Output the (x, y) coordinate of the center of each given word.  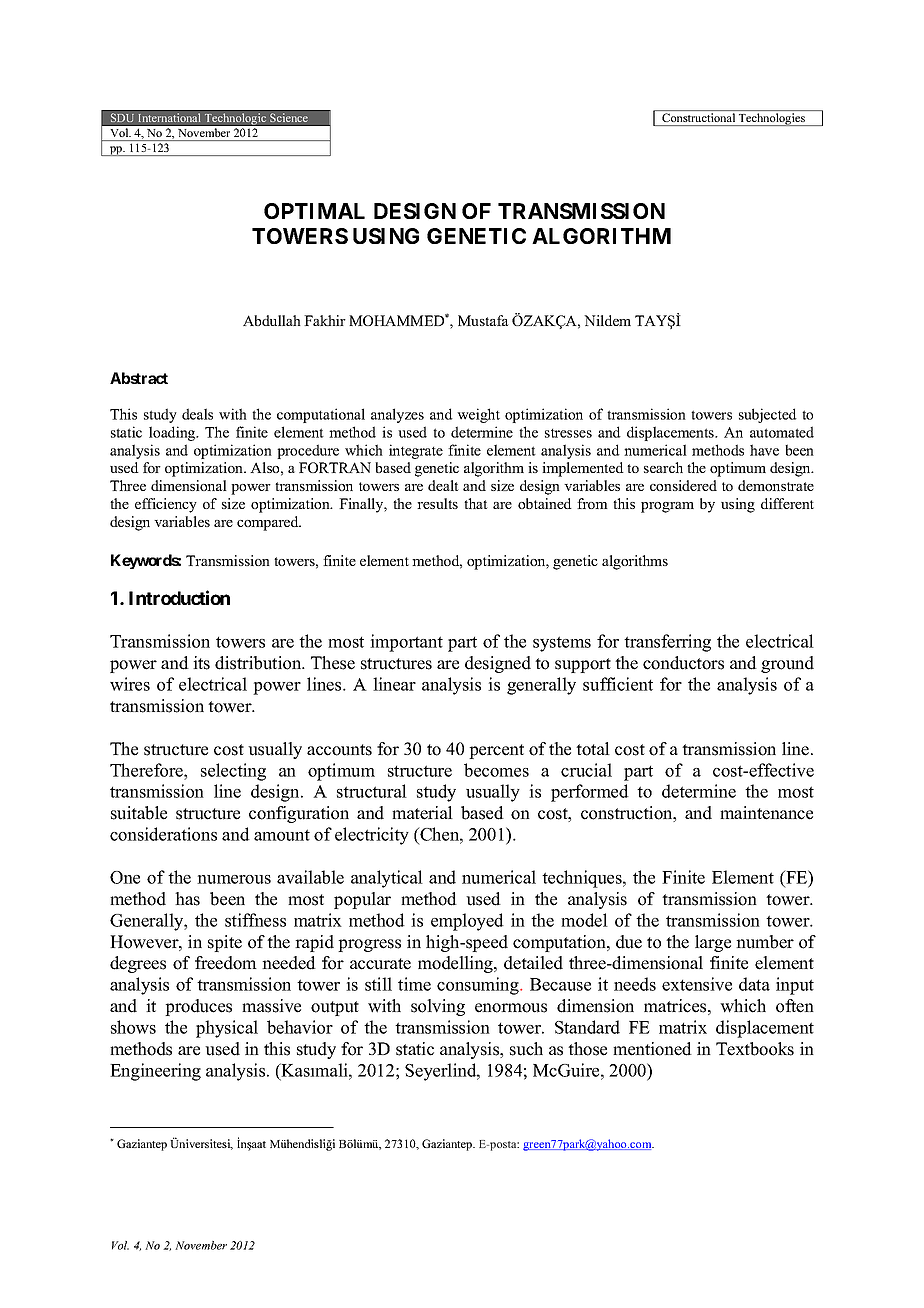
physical (227, 1029)
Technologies (772, 119)
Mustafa (483, 320)
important (406, 643)
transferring (667, 643)
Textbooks (755, 1049)
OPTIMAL (314, 211)
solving (438, 1007)
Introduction (179, 597)
